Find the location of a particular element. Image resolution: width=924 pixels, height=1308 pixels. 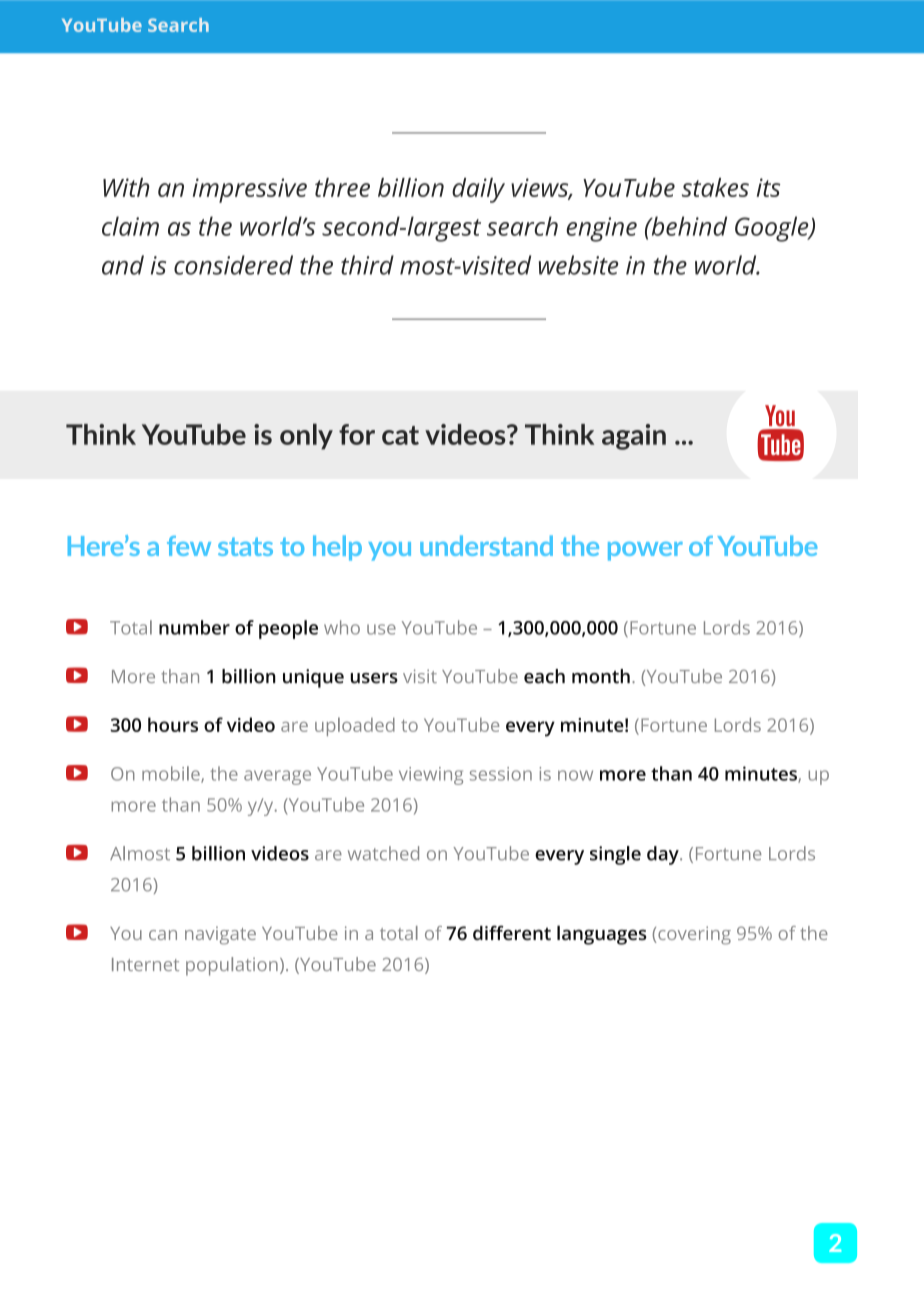

navigate is located at coordinates (220, 935).
